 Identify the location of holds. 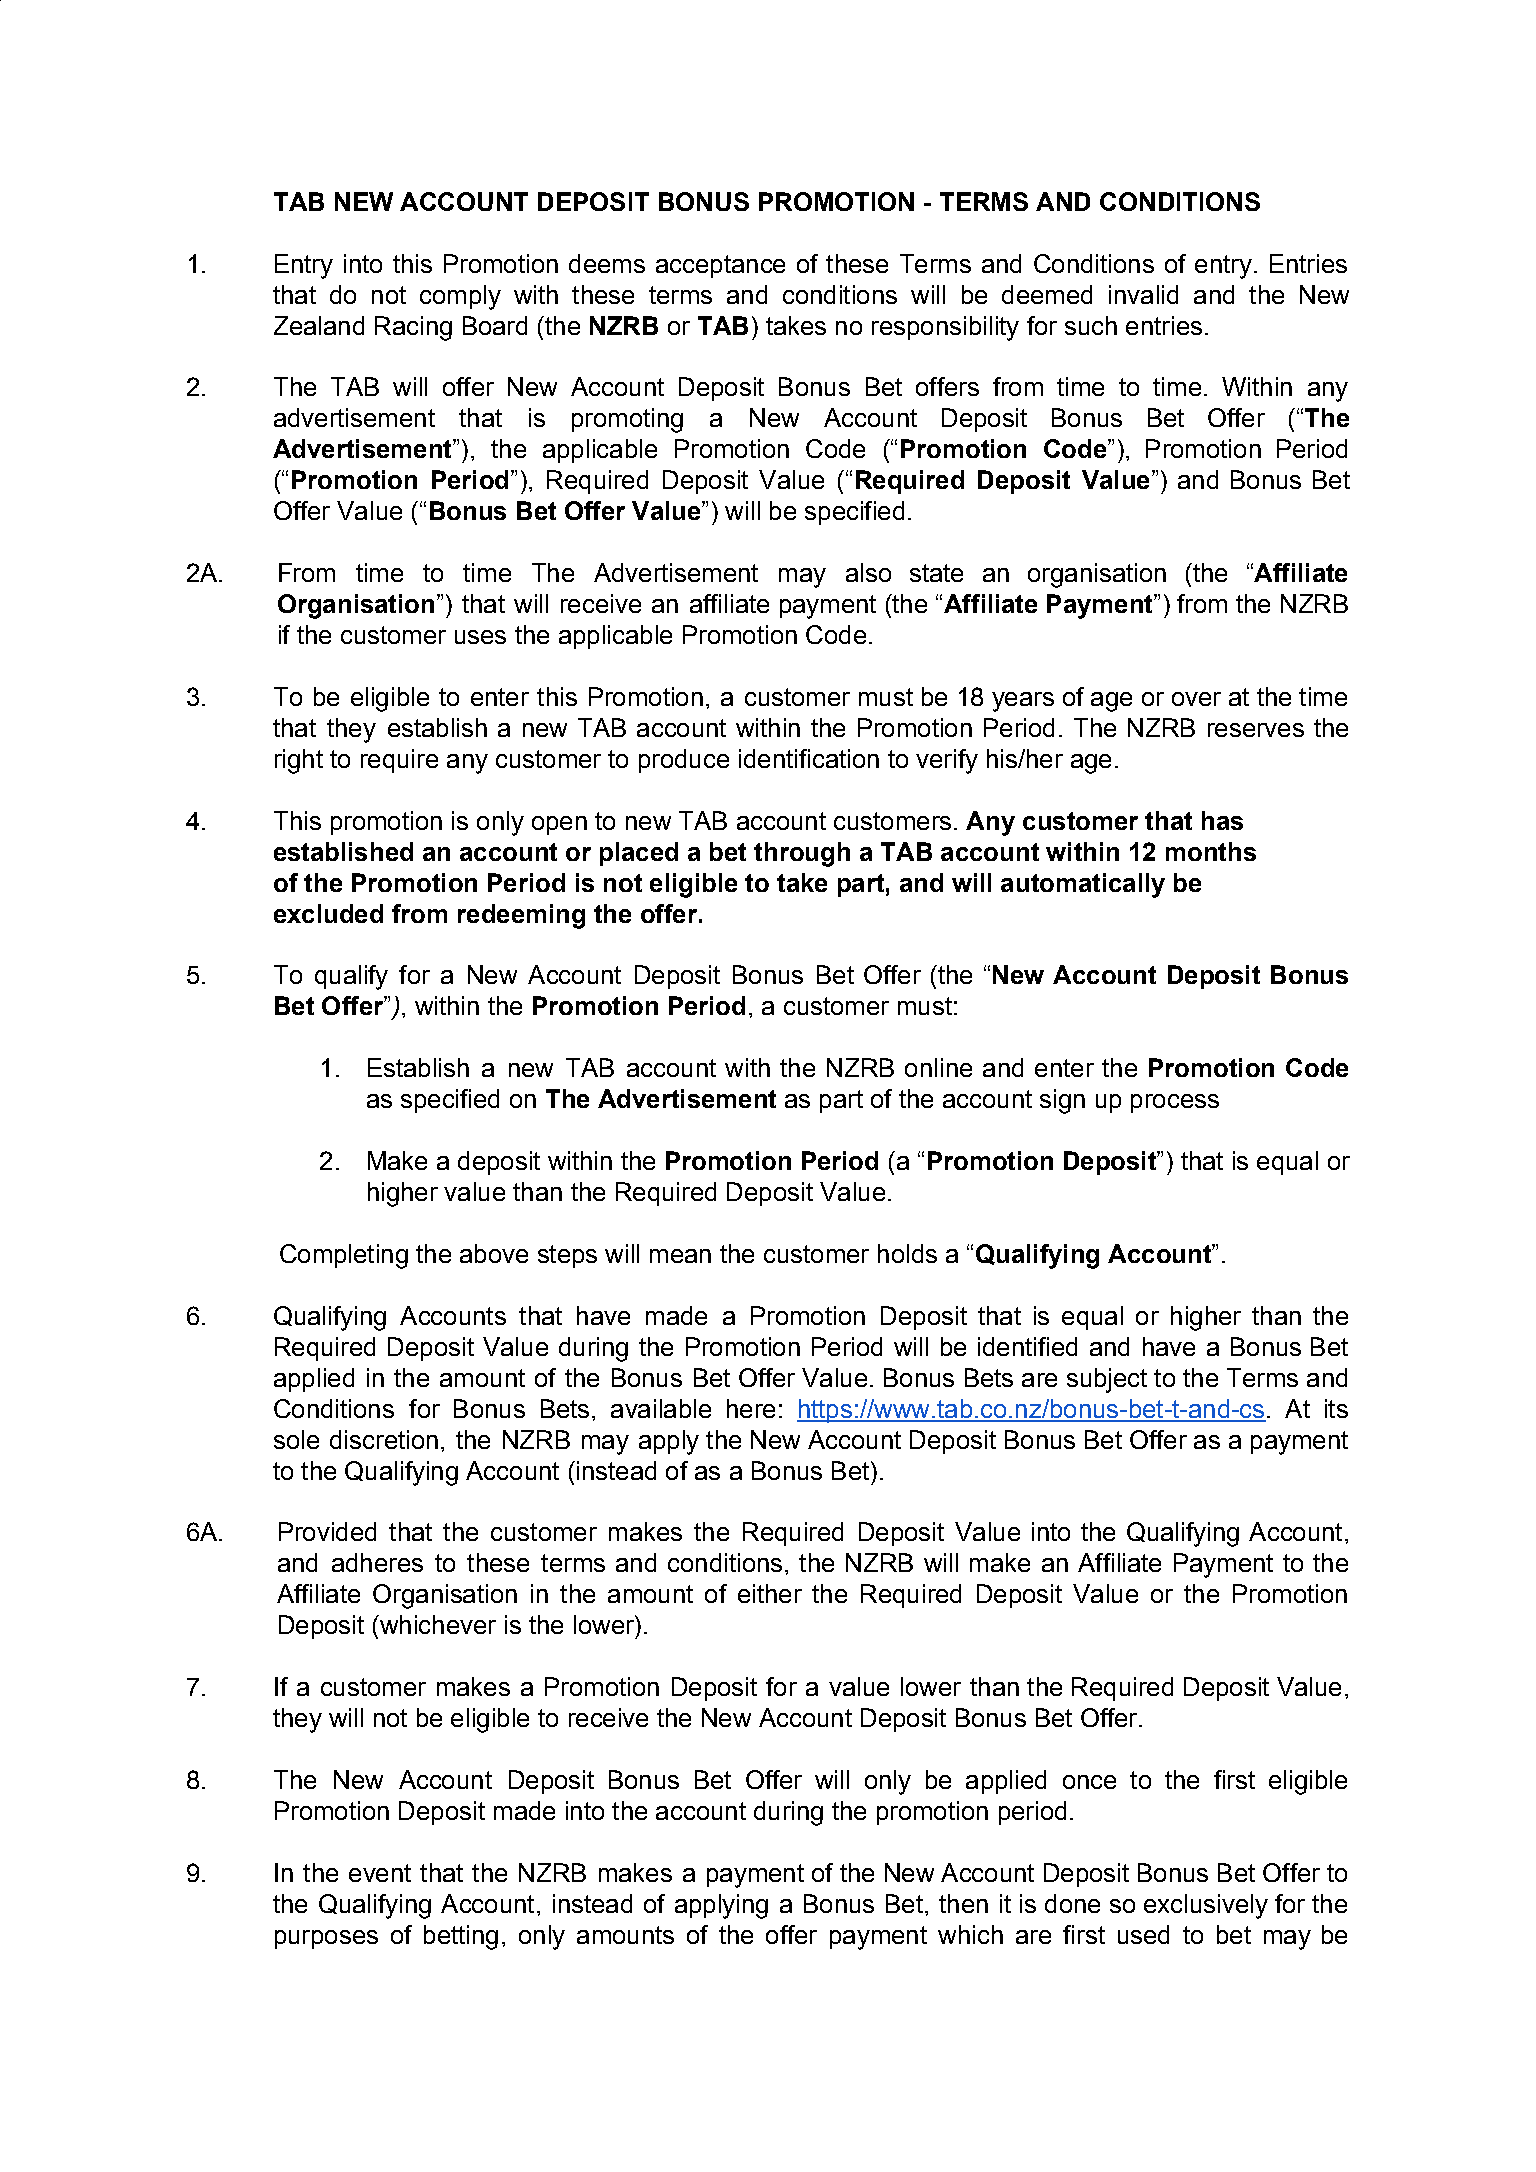
(907, 1253).
